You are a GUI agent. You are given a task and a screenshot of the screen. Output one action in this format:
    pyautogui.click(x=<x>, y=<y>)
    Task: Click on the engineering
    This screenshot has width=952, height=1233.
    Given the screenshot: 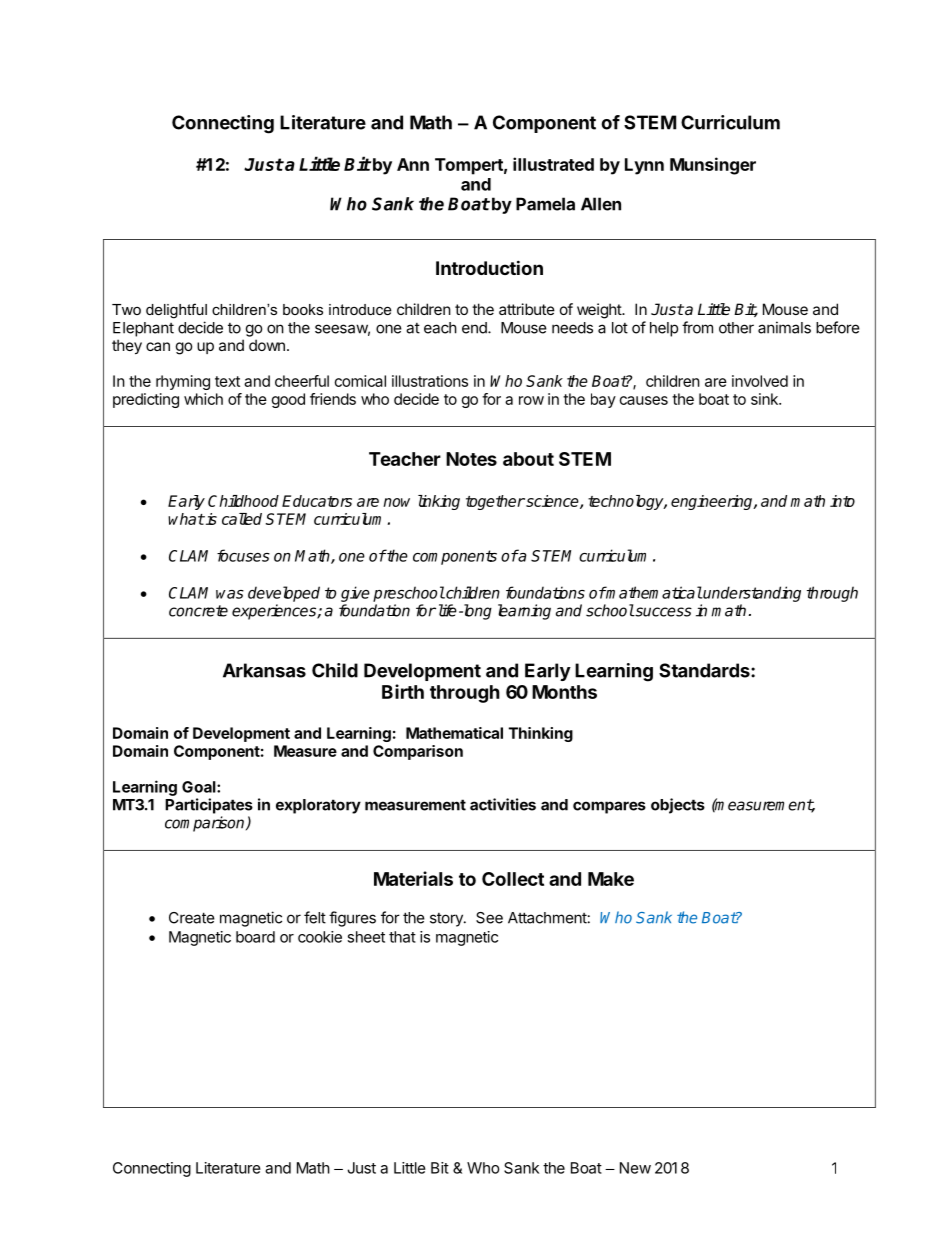 What is the action you would take?
    pyautogui.click(x=713, y=502)
